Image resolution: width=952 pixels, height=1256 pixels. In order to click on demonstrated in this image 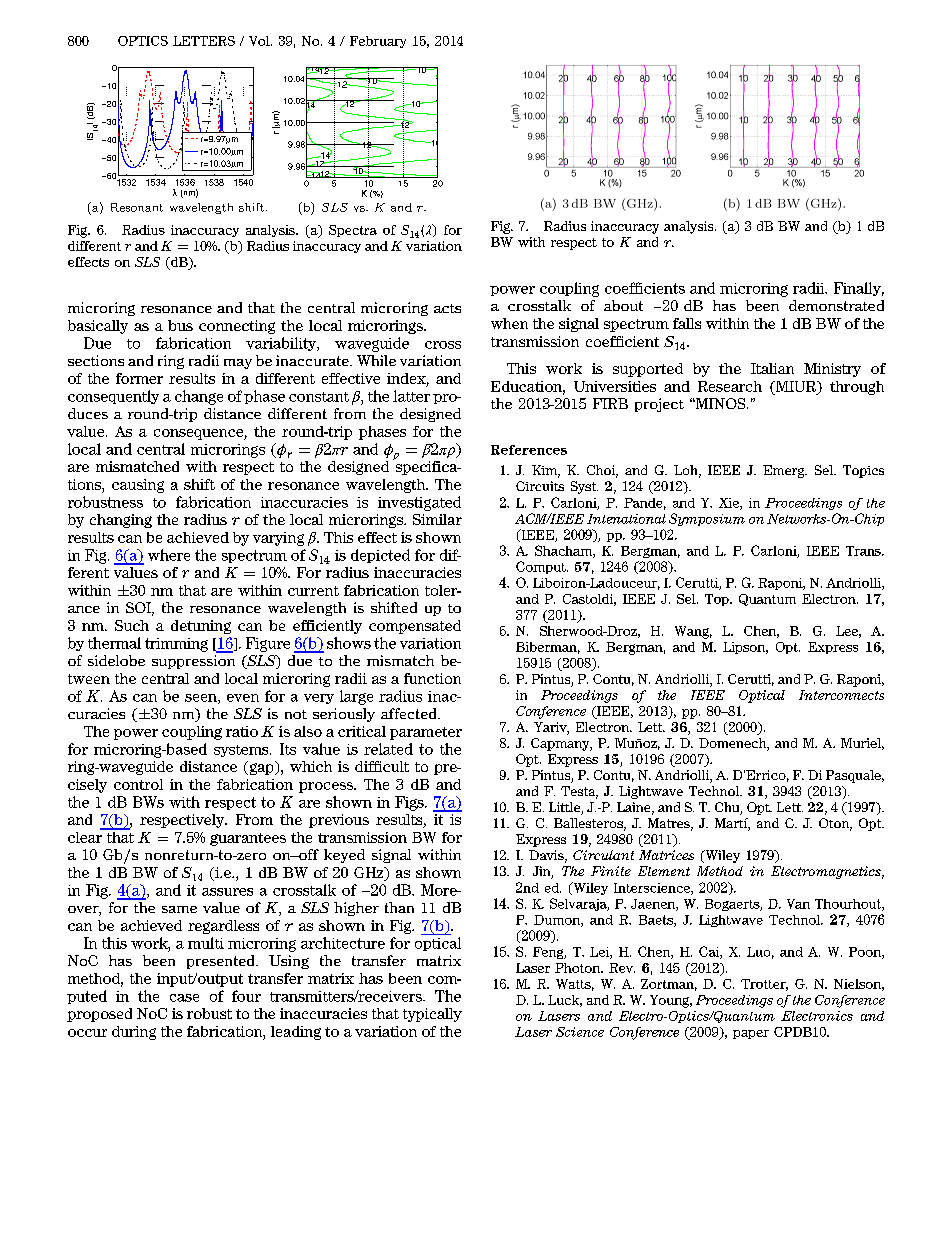, I will do `click(836, 305)`.
